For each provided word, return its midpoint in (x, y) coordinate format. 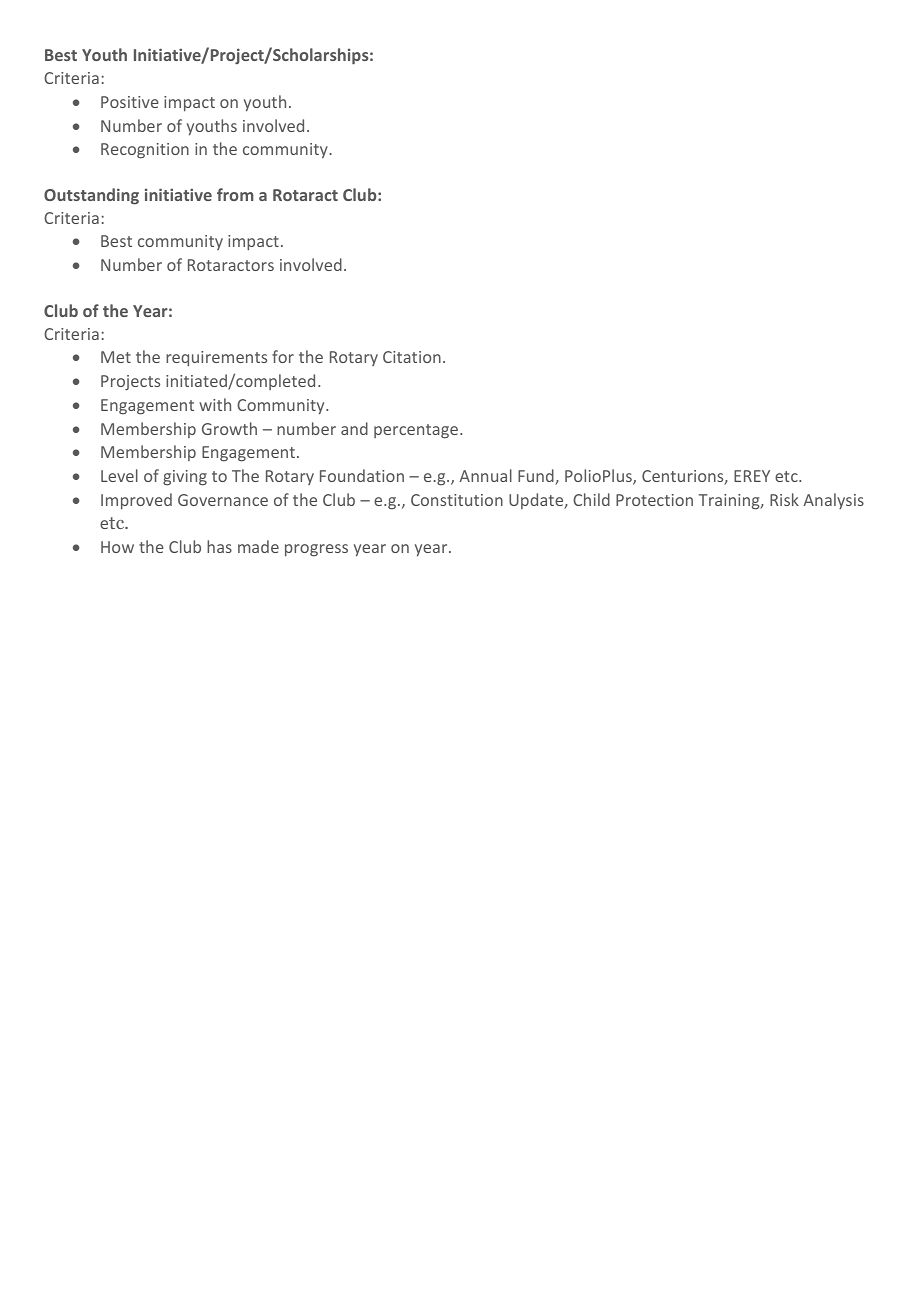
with (215, 404)
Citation (412, 357)
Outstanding (91, 196)
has (219, 546)
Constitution (457, 500)
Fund (537, 477)
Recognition (145, 151)
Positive (130, 102)
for (283, 356)
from (235, 194)
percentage (417, 431)
